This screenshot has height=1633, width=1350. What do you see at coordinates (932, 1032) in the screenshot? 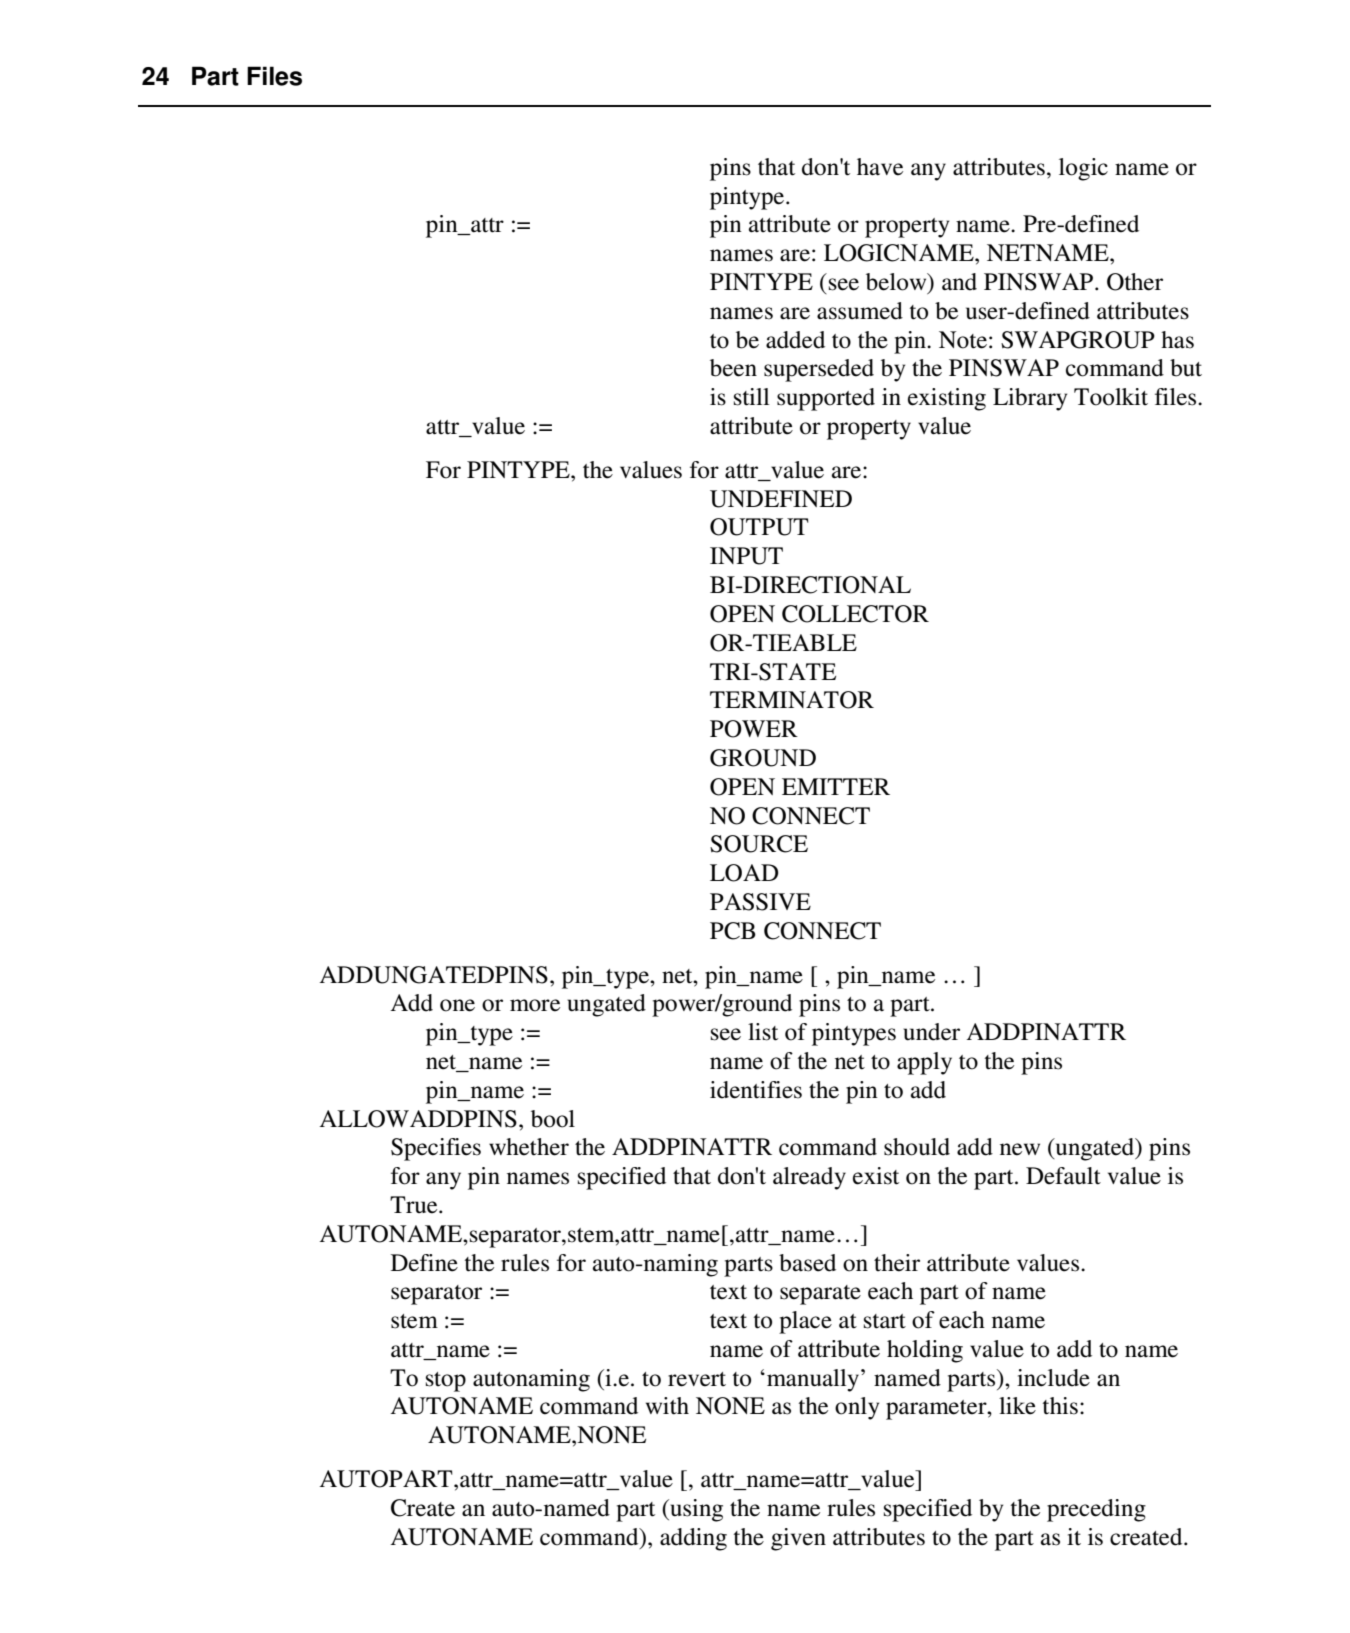
I see `under` at bounding box center [932, 1032].
